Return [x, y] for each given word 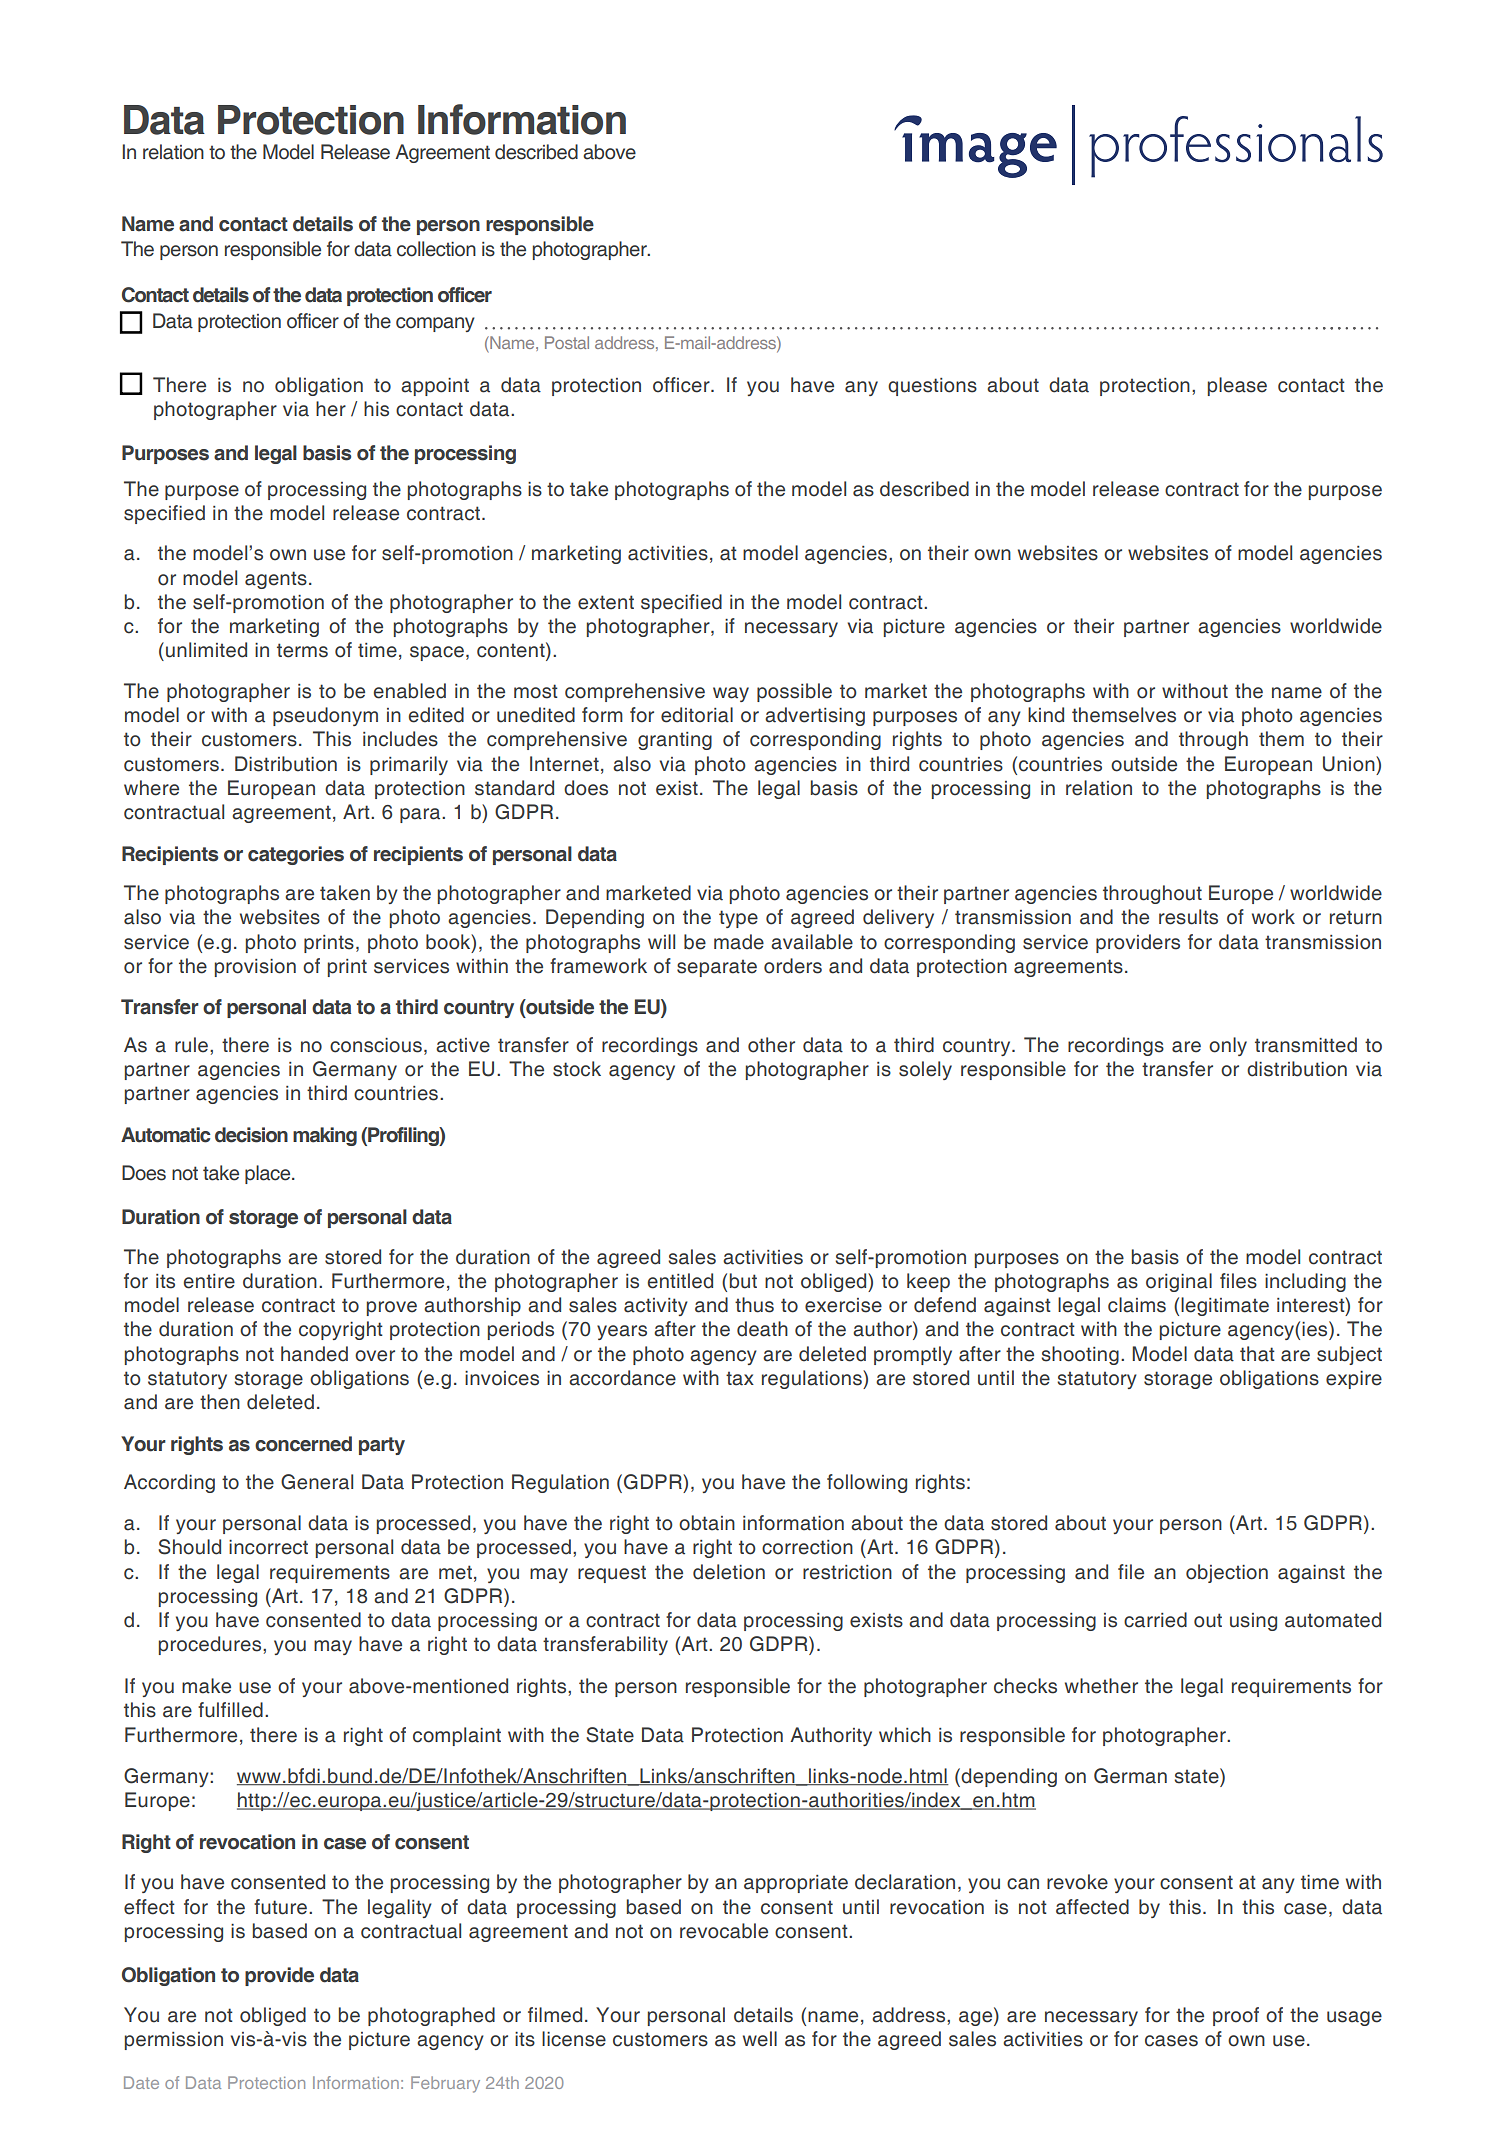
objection [1227, 1573]
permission [174, 2041]
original [1179, 1282]
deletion [729, 1572]
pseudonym [325, 716]
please [1237, 386]
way [731, 694]
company [435, 324]
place [269, 1174]
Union [1350, 764]
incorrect [268, 1547]
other [771, 1045]
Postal [567, 342]
